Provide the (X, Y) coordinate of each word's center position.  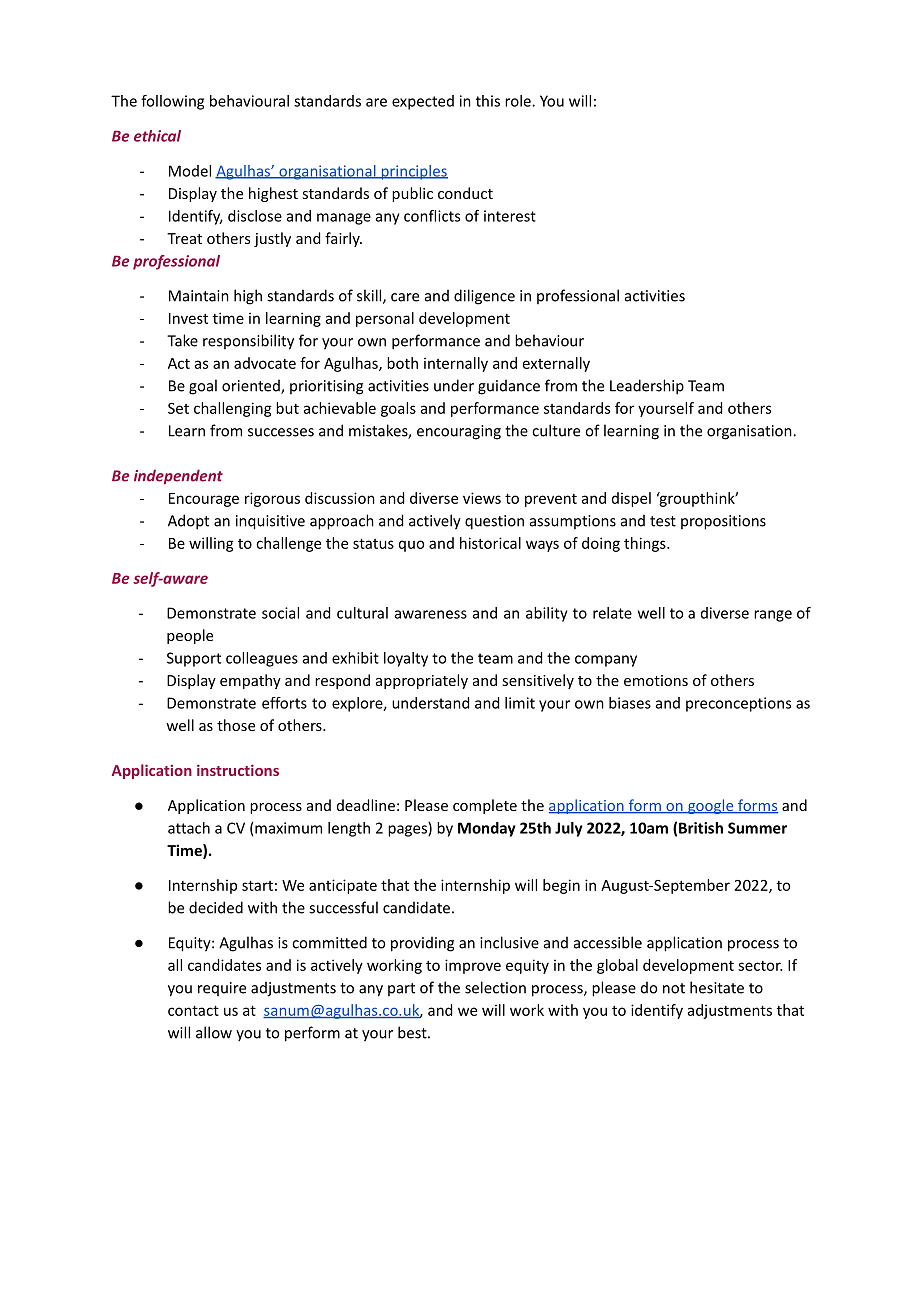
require (222, 989)
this (488, 101)
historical (490, 543)
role (519, 101)
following (172, 102)
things (646, 544)
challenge (288, 544)
